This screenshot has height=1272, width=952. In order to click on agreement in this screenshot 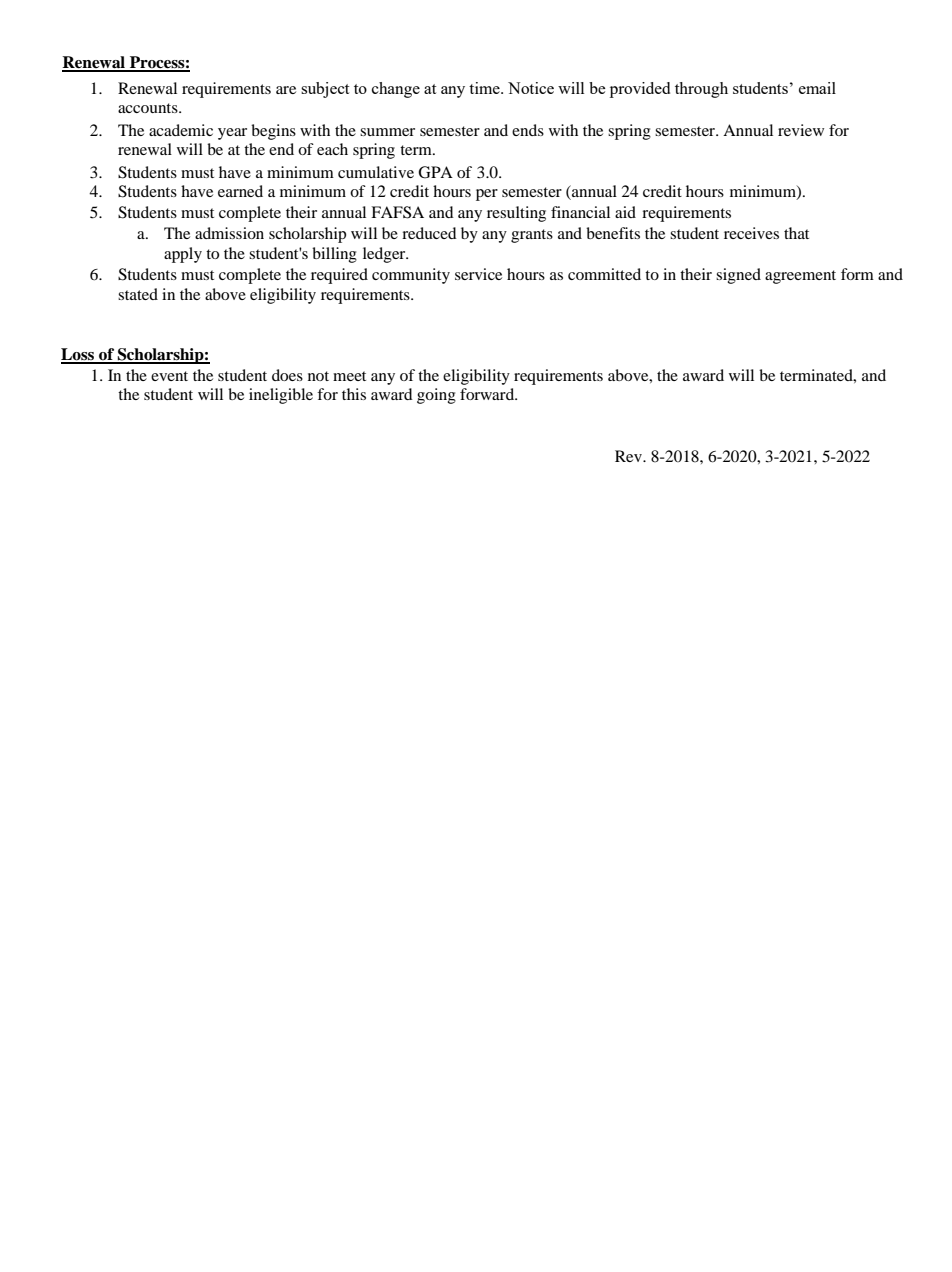, I will do `click(800, 277)`.
